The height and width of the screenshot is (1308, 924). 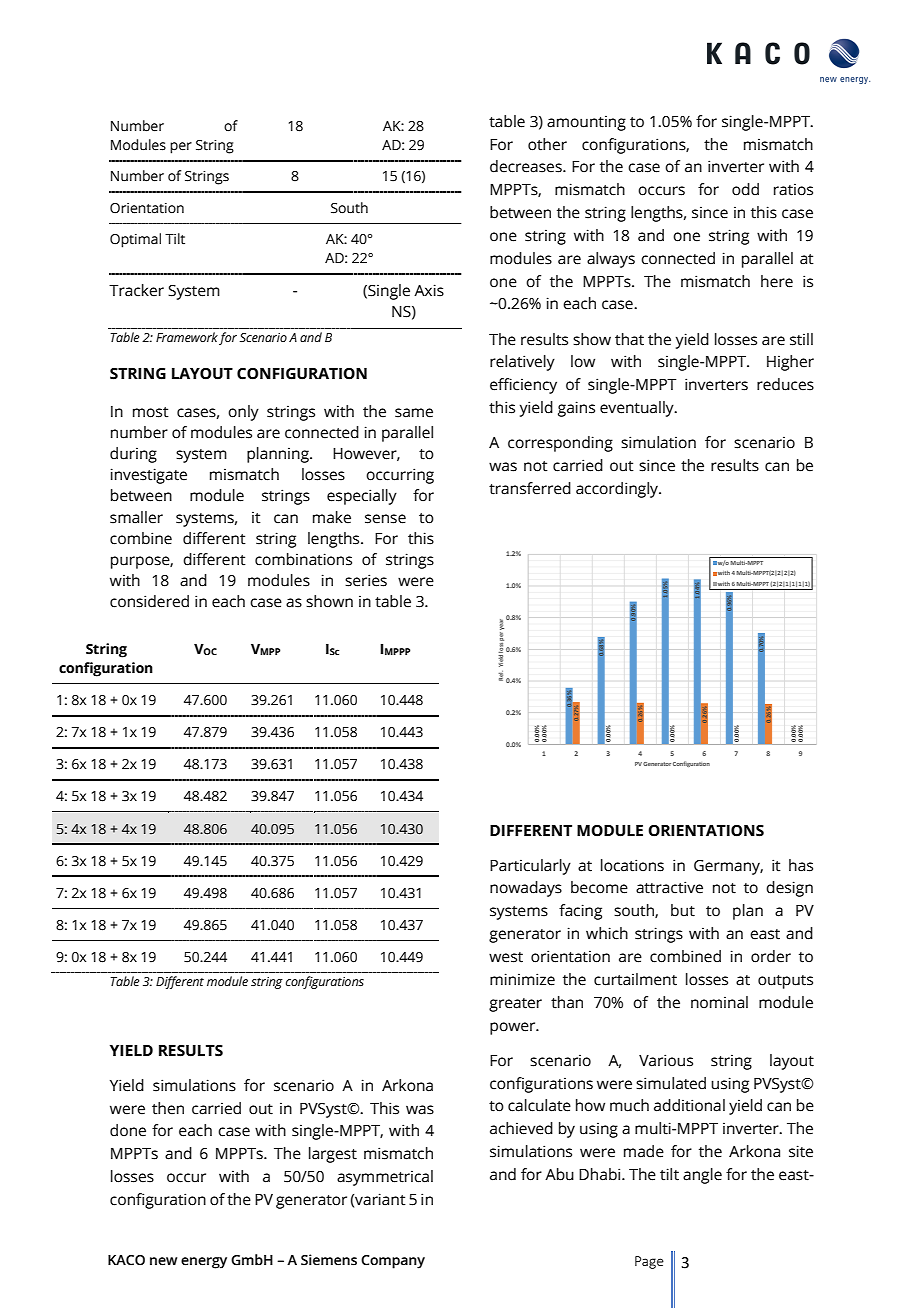 I want to click on west, so click(x=506, y=957).
